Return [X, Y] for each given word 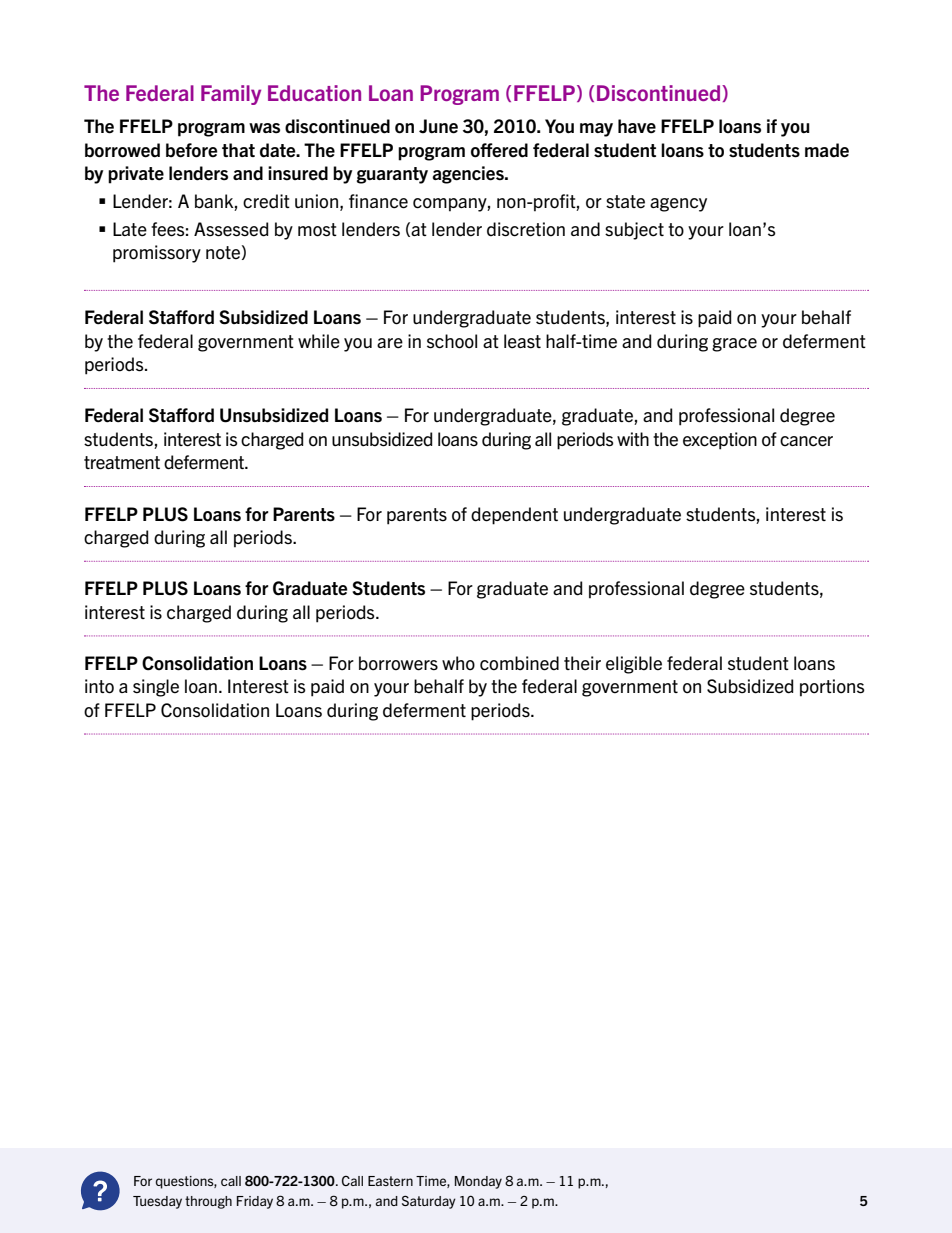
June [438, 126]
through [208, 1202]
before [191, 150]
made [827, 150]
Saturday [429, 1202]
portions [832, 688]
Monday [478, 1182]
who [458, 663]
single [156, 688]
